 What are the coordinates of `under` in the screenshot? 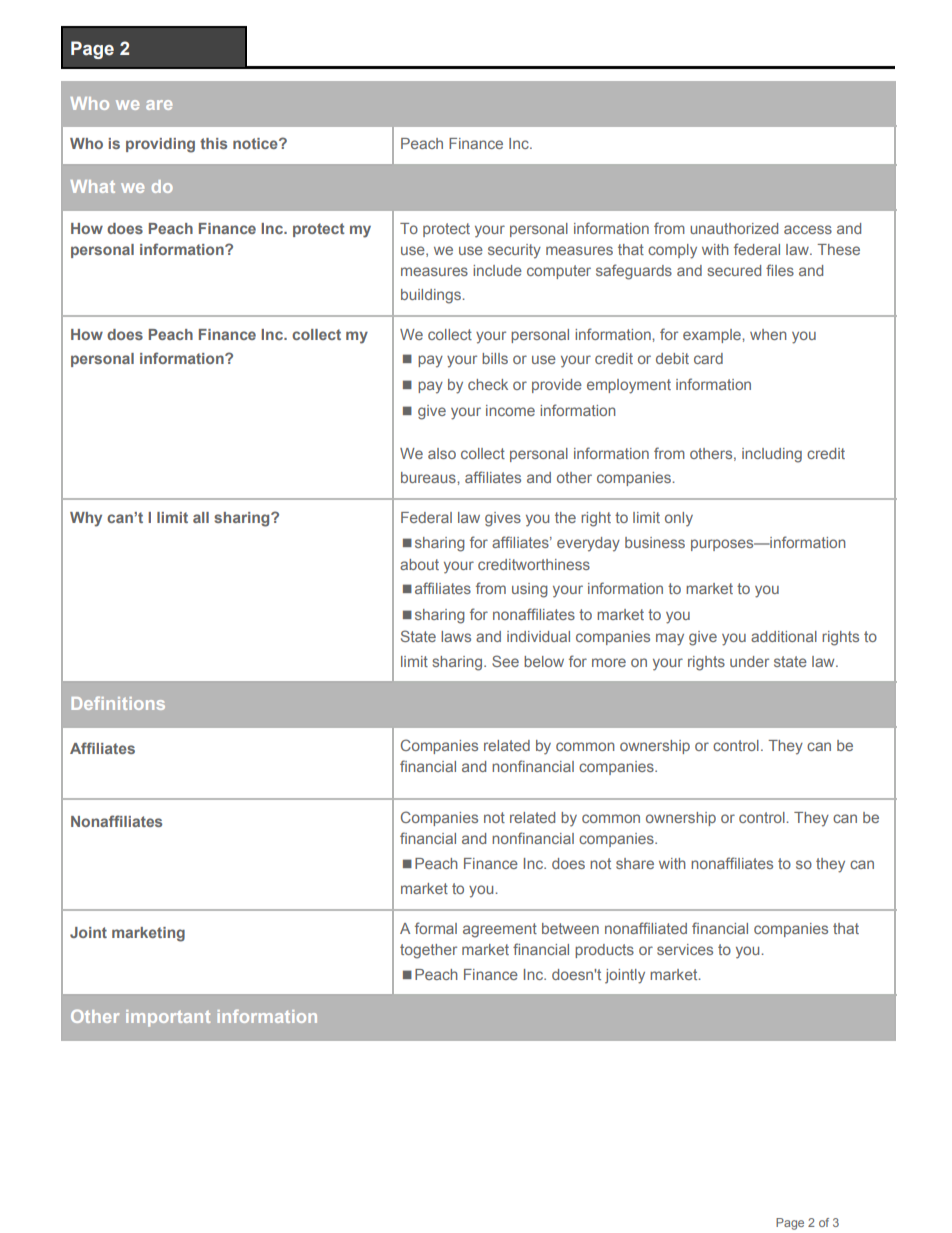 It's located at (749, 661).
